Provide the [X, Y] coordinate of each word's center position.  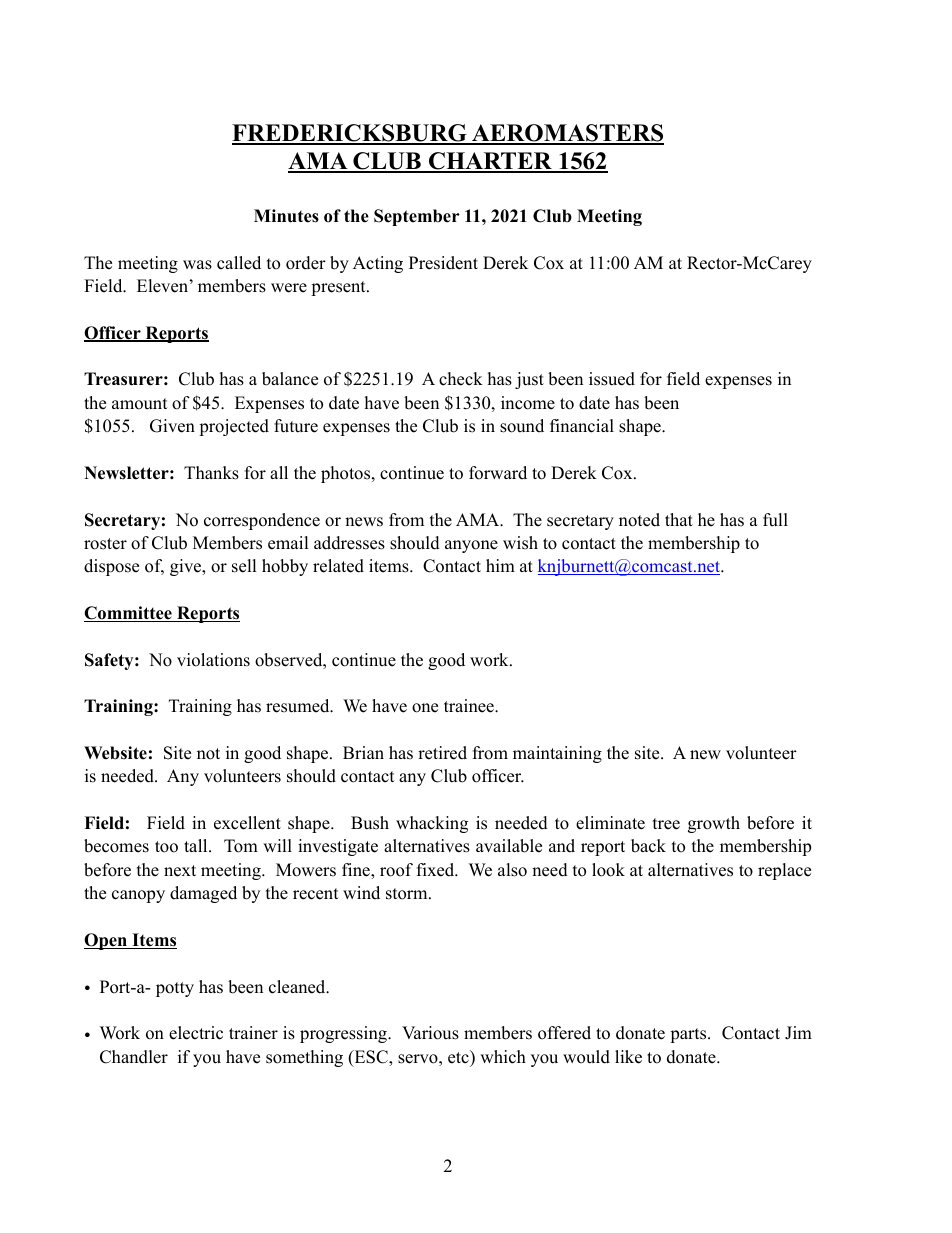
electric [196, 1033]
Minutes [286, 216]
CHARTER [490, 162]
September [417, 217]
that [679, 519]
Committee [129, 614]
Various [430, 1033]
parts [689, 1035]
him [500, 565]
